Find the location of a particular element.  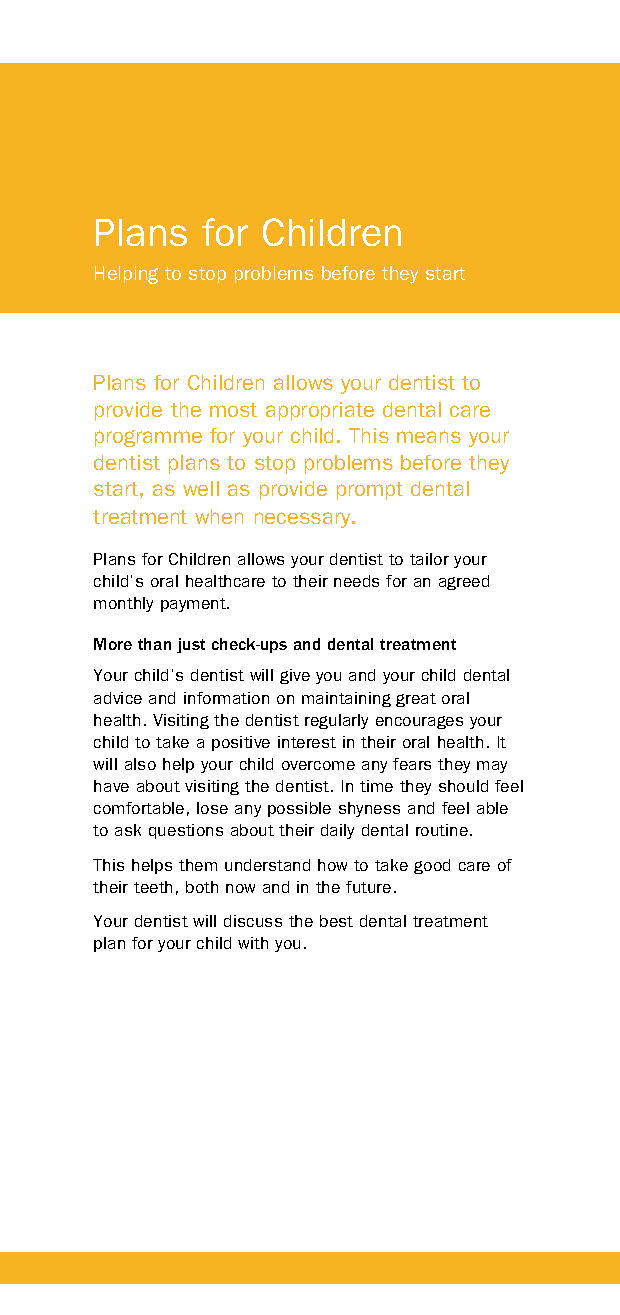

interest is located at coordinates (307, 742).
